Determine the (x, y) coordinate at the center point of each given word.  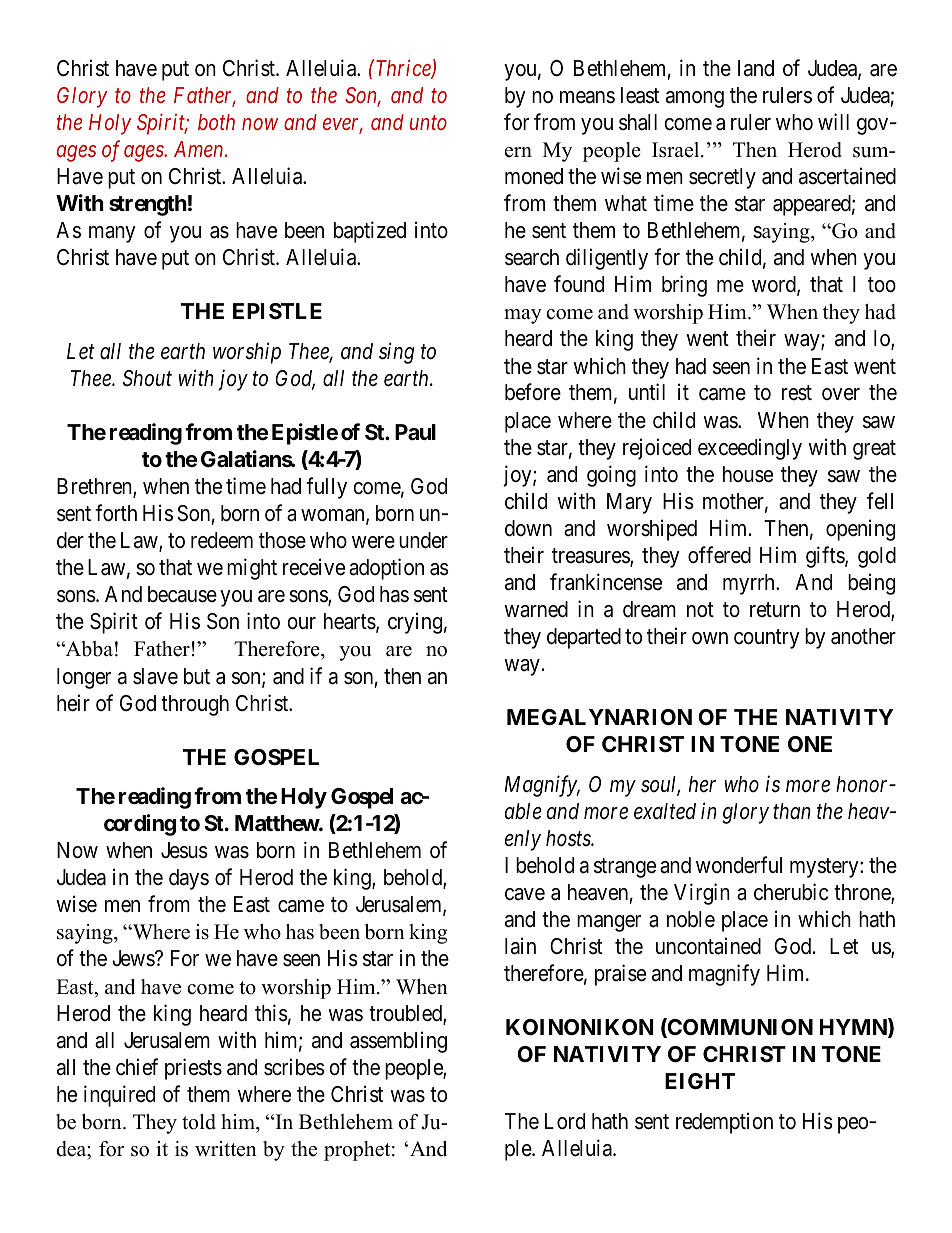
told (199, 1122)
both (216, 122)
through (195, 705)
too (882, 285)
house (748, 474)
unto (428, 123)
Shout (147, 378)
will (833, 121)
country (767, 639)
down (528, 528)
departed (584, 638)
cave (525, 894)
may (523, 316)
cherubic (791, 892)
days (189, 879)
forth (116, 513)
